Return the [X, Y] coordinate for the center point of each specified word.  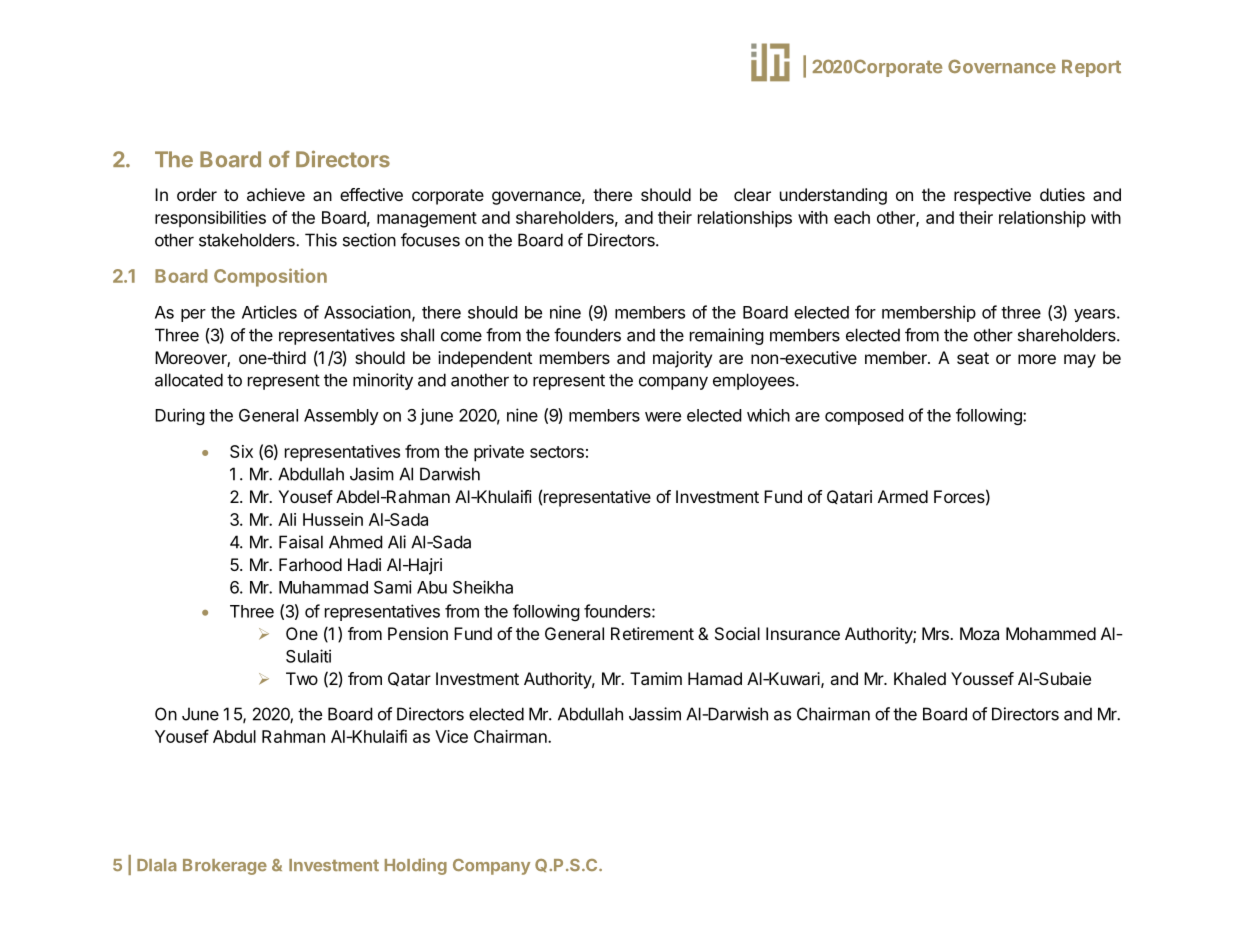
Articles [269, 312]
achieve [276, 194]
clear [752, 194]
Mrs [936, 633]
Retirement [652, 633]
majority [682, 359]
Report [1091, 68]
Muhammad [323, 587]
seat [973, 358]
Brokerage [225, 867]
